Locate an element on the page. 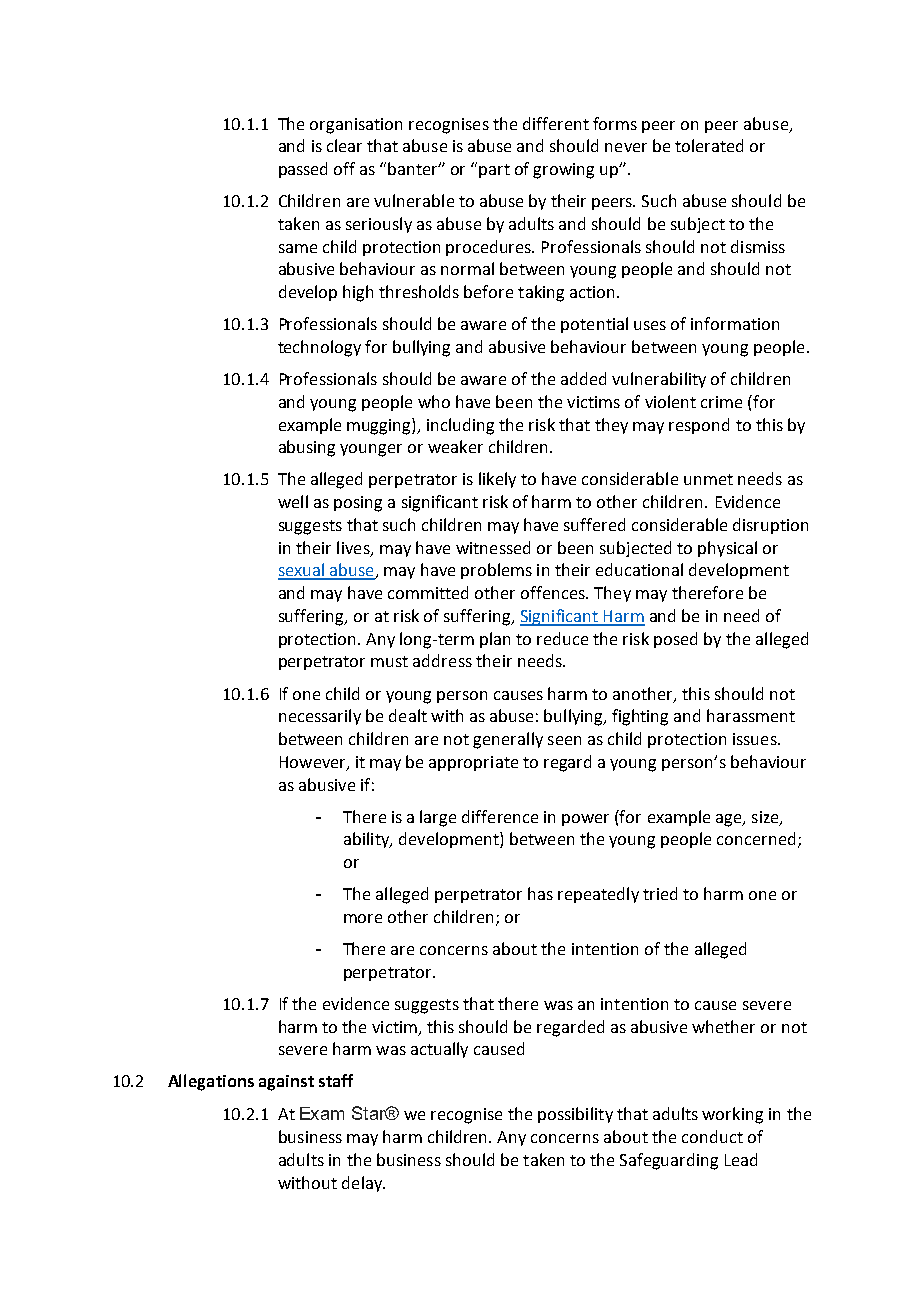 Image resolution: width=924 pixels, height=1308 pixels. unmet is located at coordinates (708, 479).
